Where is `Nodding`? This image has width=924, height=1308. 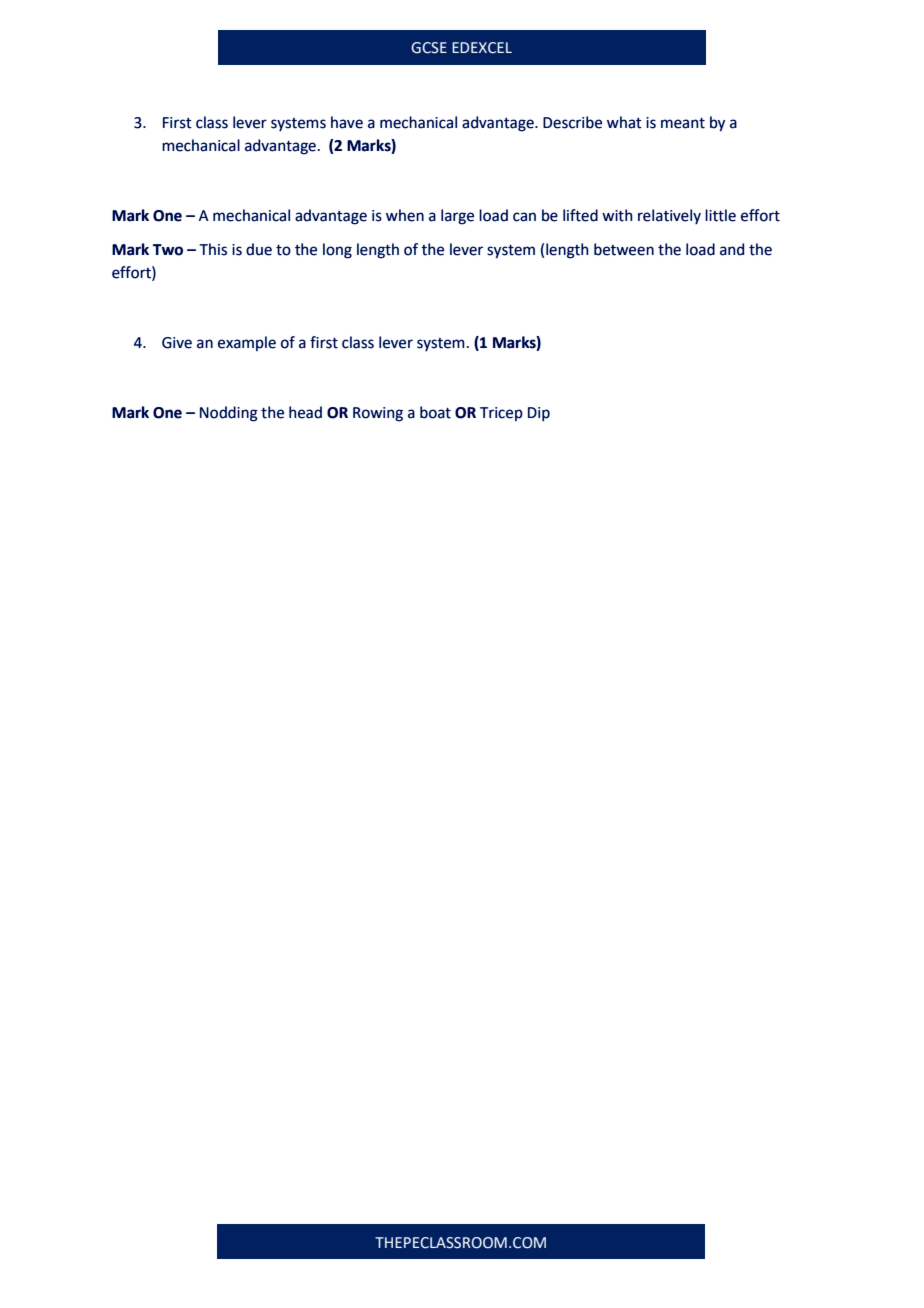 Nodding is located at coordinates (229, 414).
